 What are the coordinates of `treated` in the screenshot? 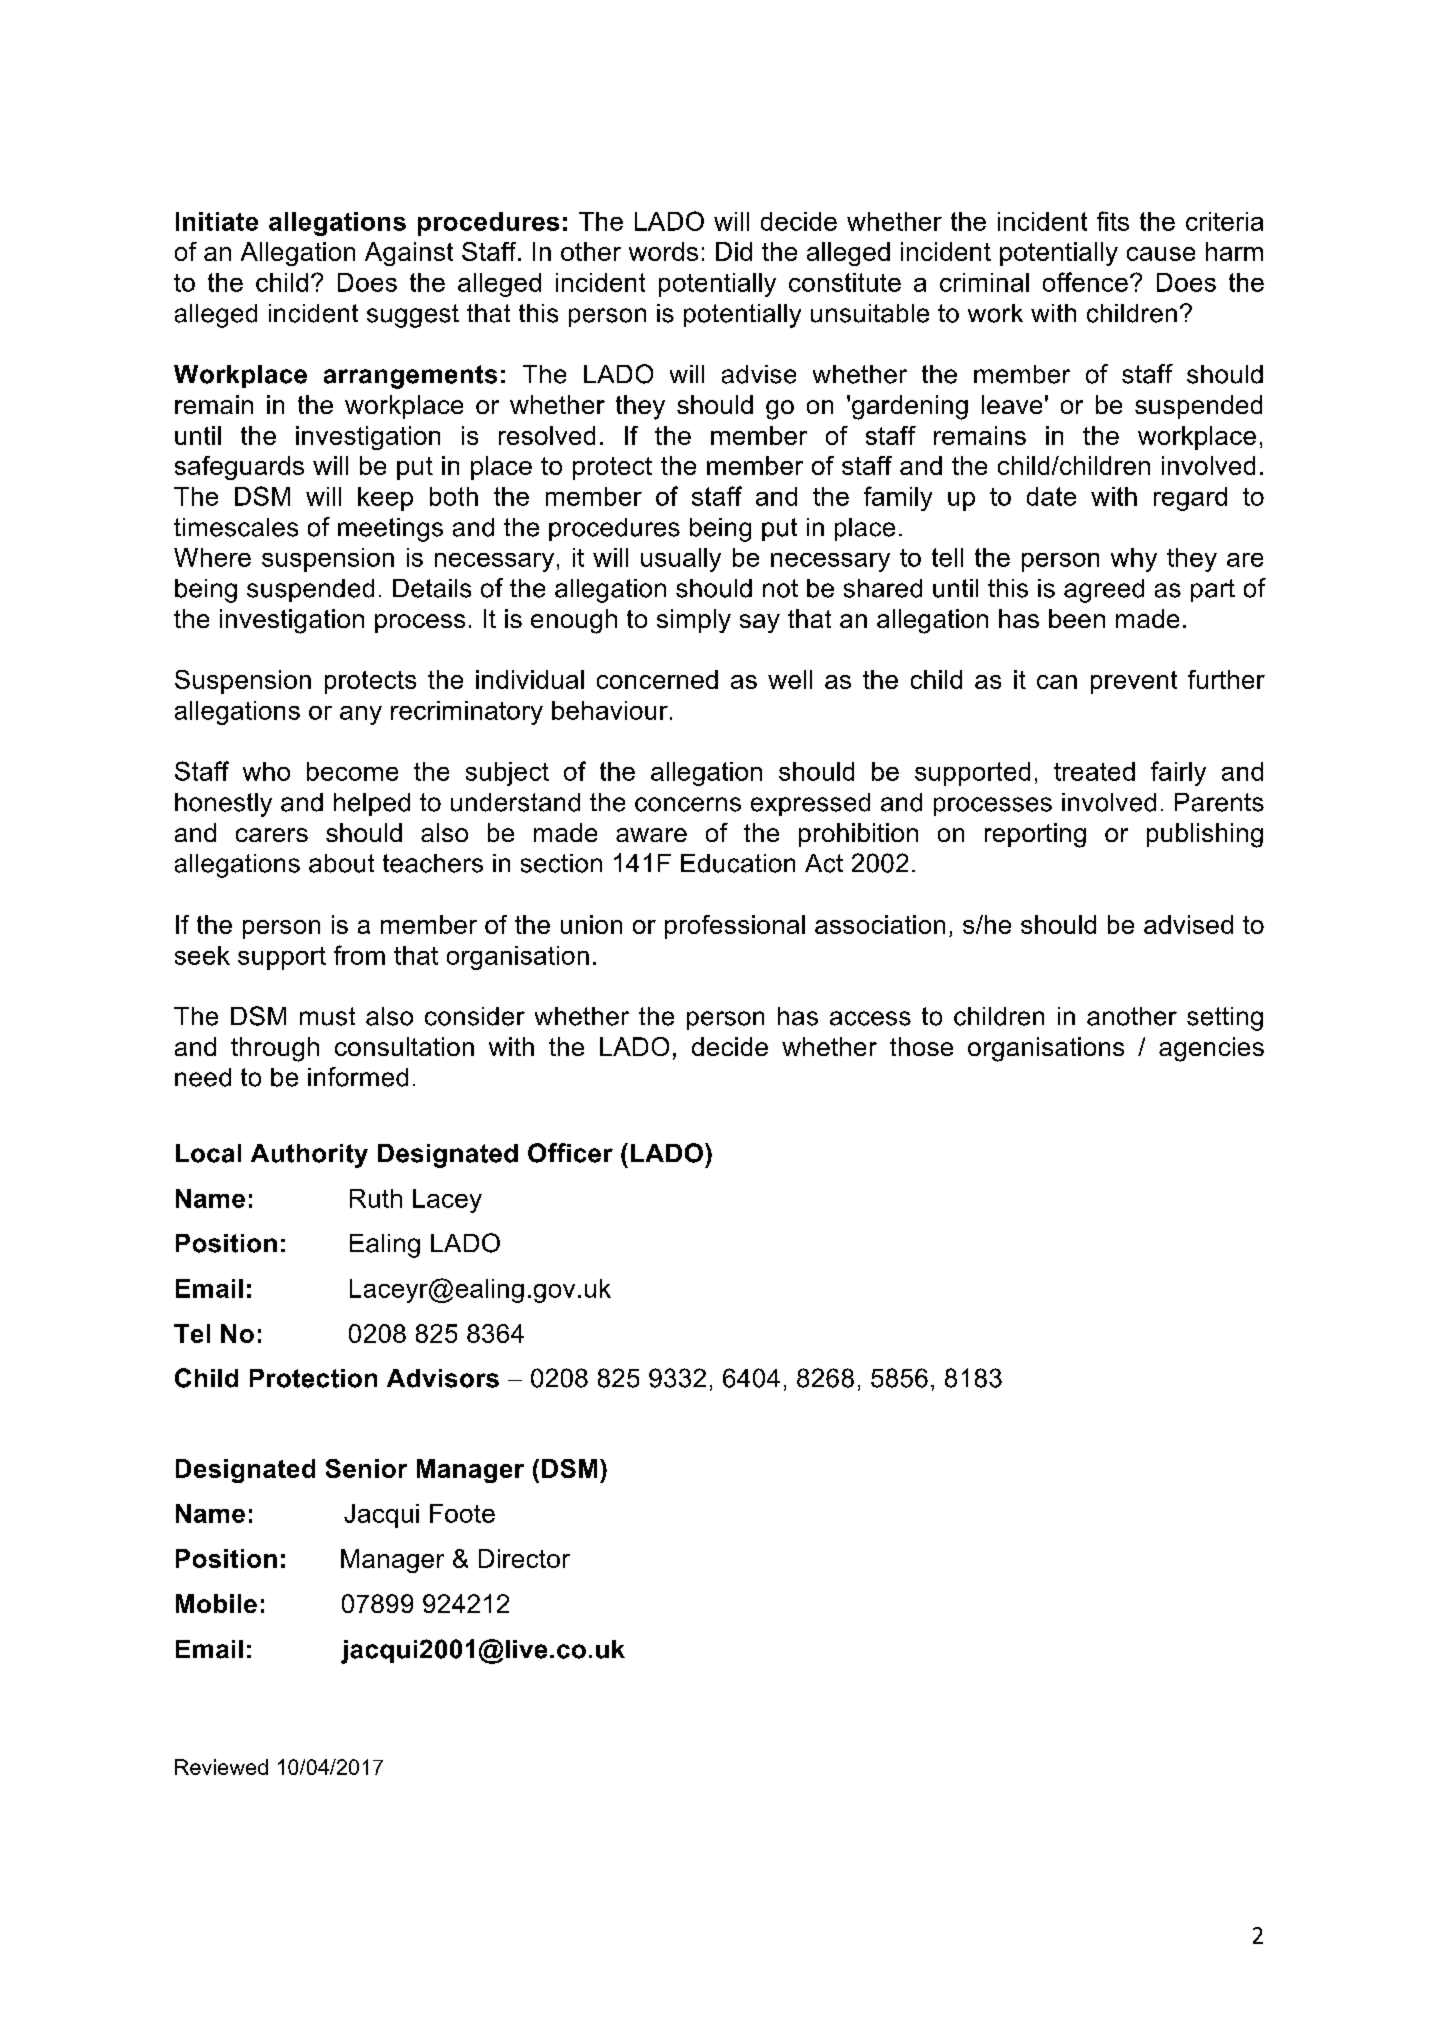 It's located at (1094, 771).
